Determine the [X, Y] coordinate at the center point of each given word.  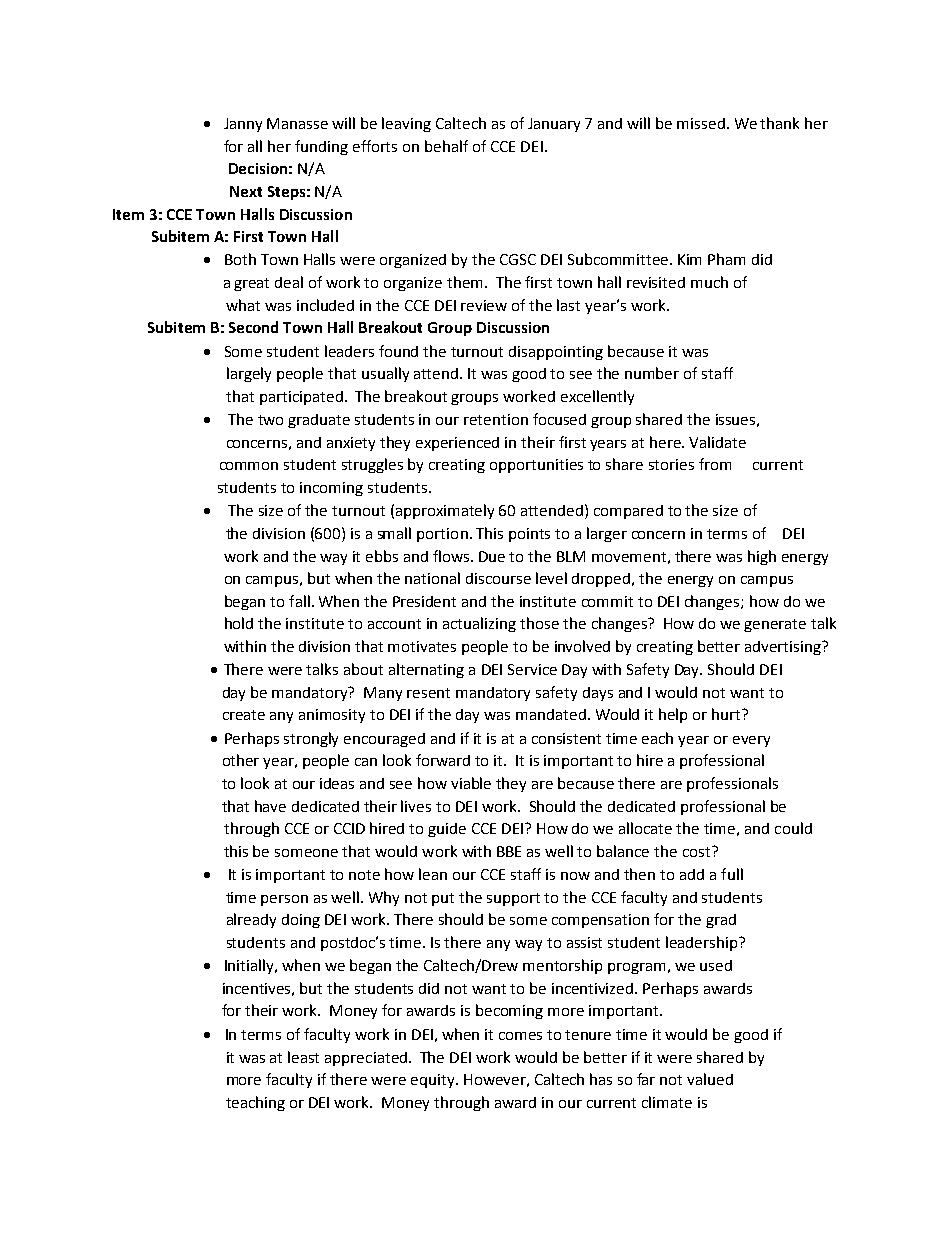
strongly [311, 739]
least [303, 1057]
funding [321, 147]
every [751, 741]
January [554, 125]
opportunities [536, 466]
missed [701, 123]
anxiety [351, 444]
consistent [566, 738]
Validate [717, 442]
